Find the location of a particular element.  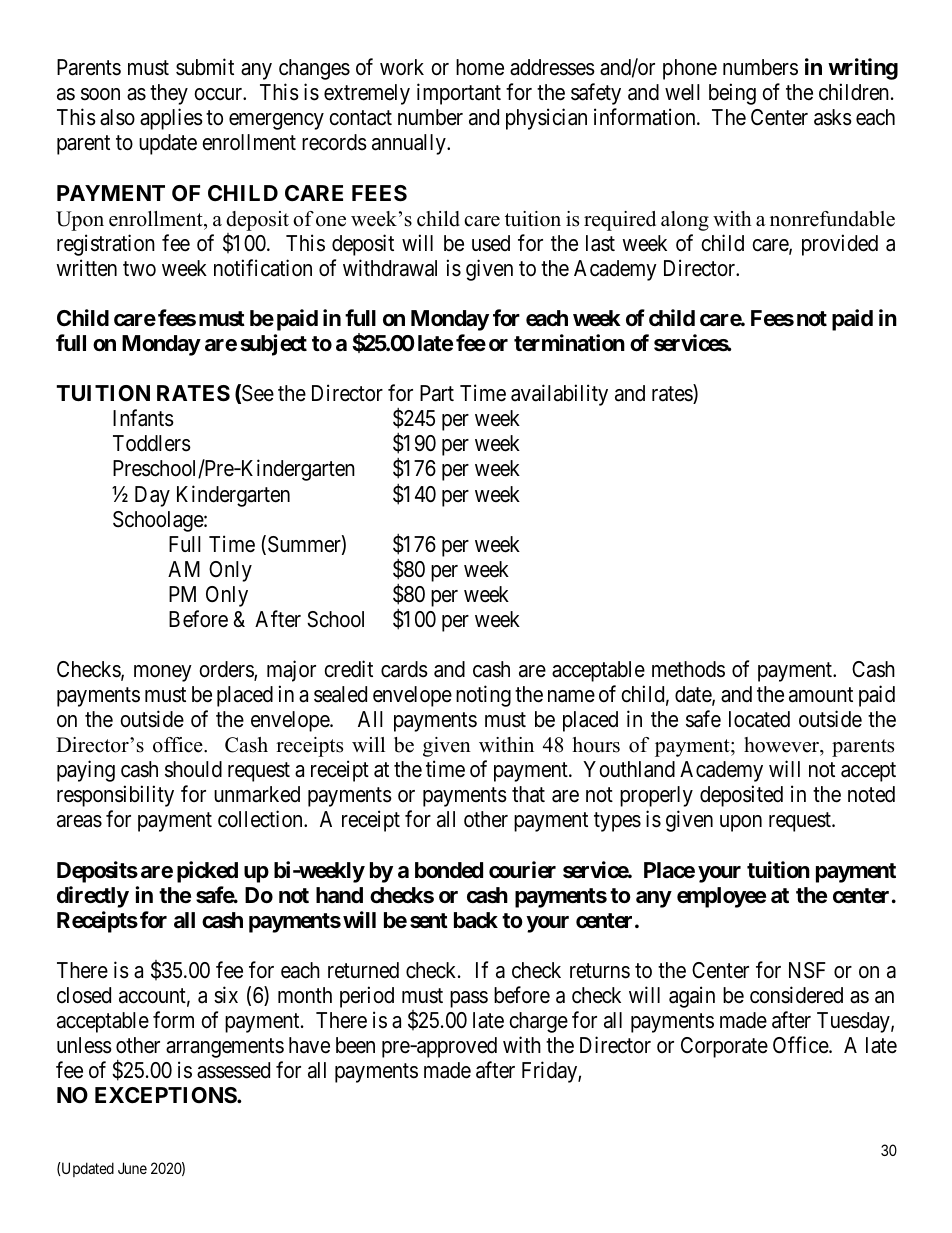

cards is located at coordinates (404, 669).
